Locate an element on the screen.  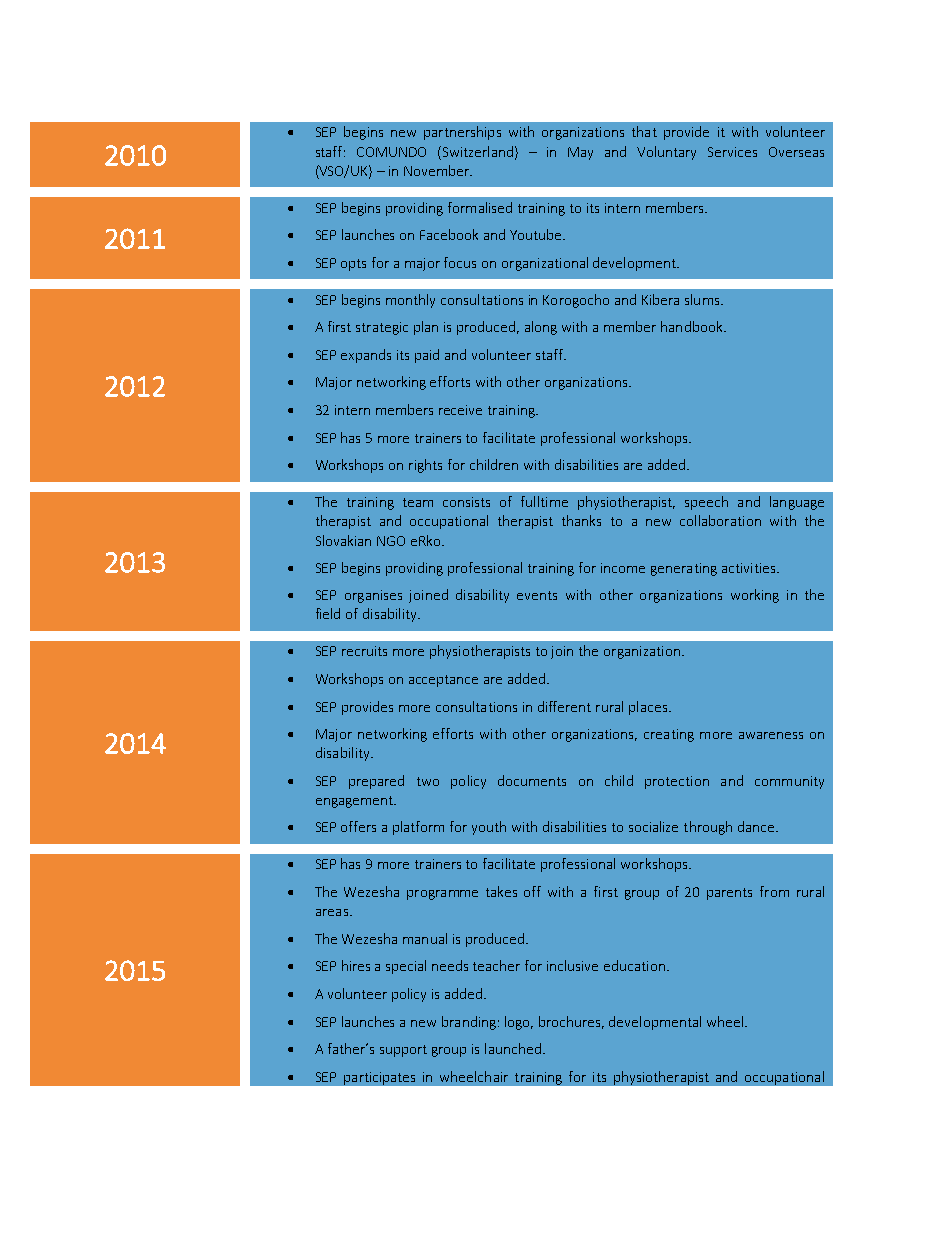
documents is located at coordinates (532, 780).
